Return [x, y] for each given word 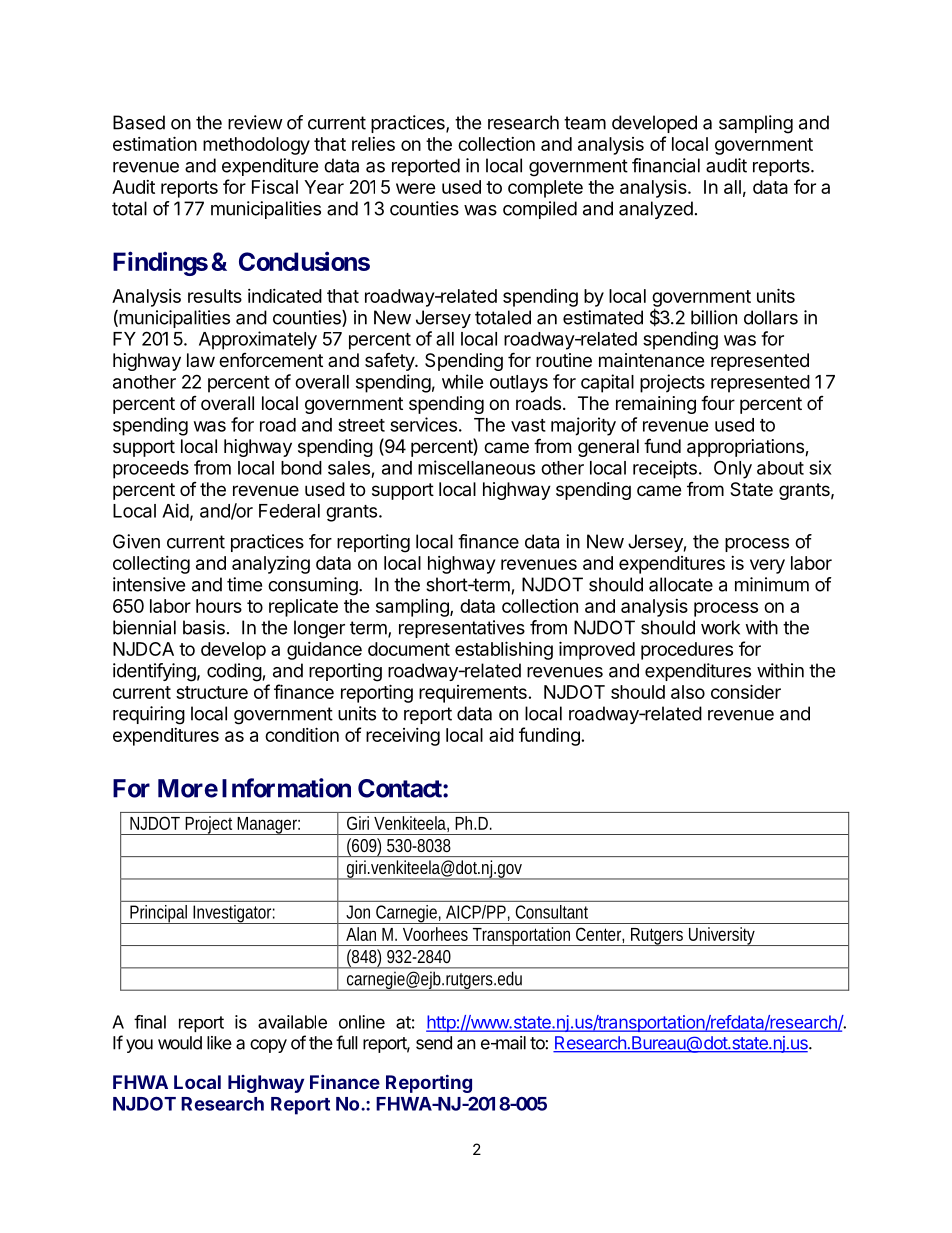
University [723, 936]
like [219, 1043]
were [416, 188]
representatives [462, 629]
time [244, 584]
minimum [772, 584]
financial [666, 165]
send [434, 1043]
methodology [256, 146]
